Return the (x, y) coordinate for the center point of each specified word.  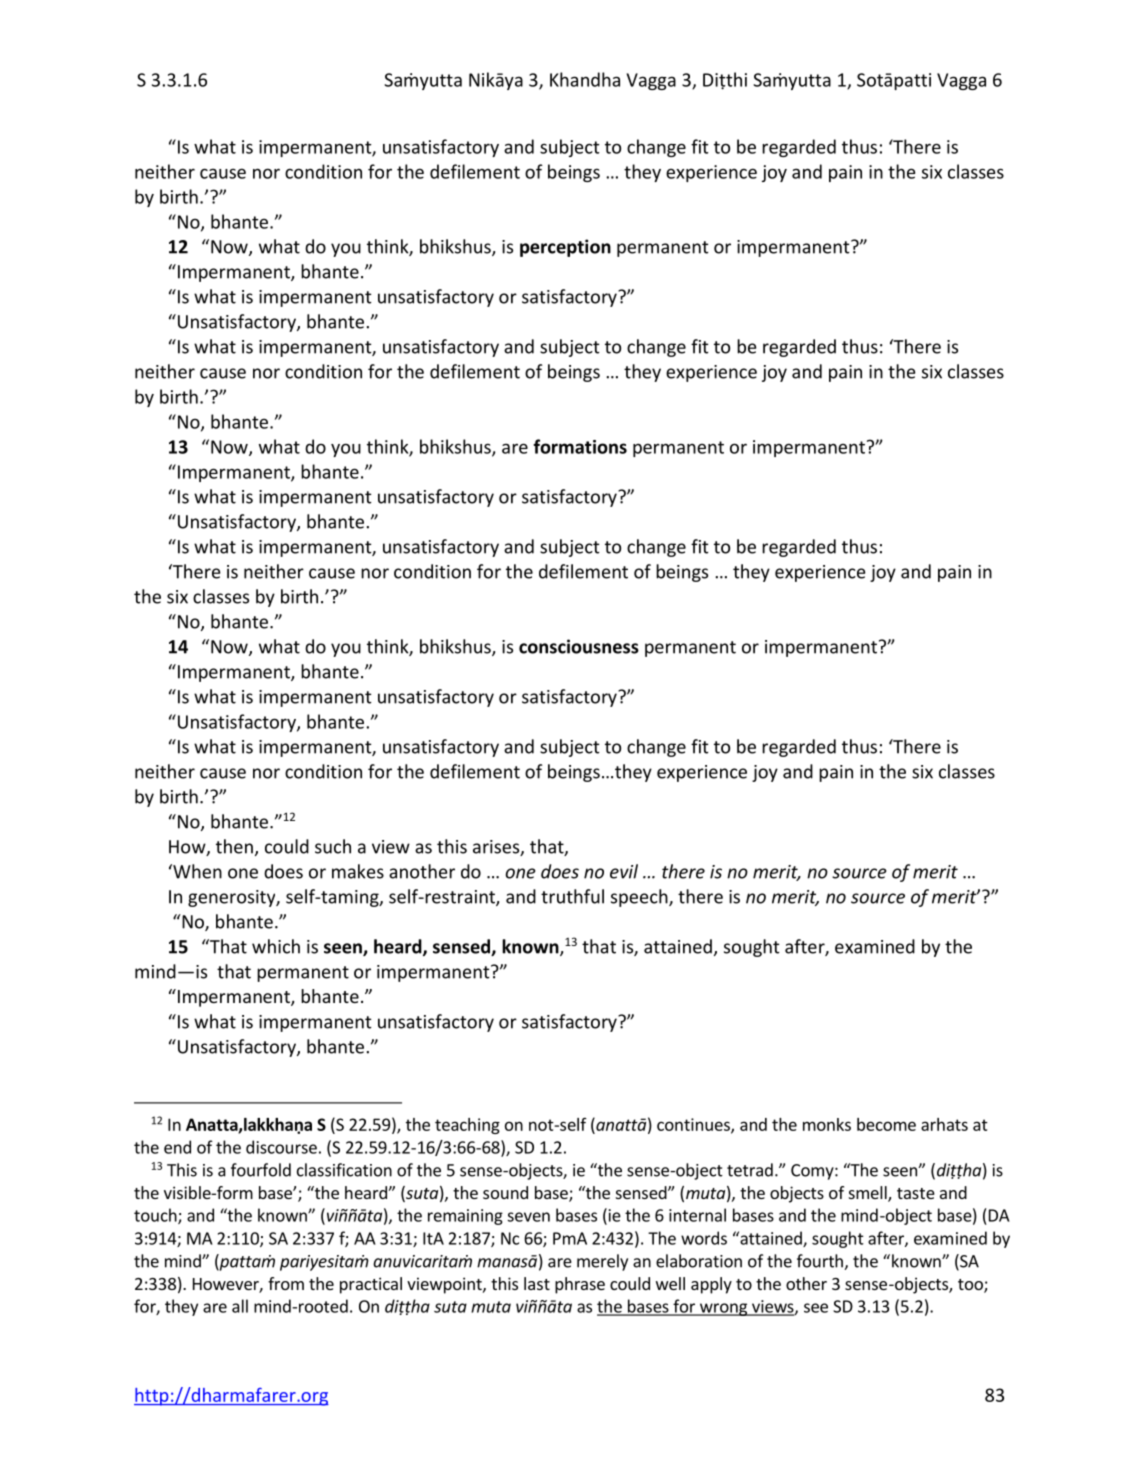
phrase (580, 1285)
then (234, 846)
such (333, 846)
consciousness (579, 646)
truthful (572, 896)
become (886, 1124)
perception (565, 248)
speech (640, 898)
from (286, 1283)
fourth (821, 1262)
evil (624, 871)
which (276, 946)
